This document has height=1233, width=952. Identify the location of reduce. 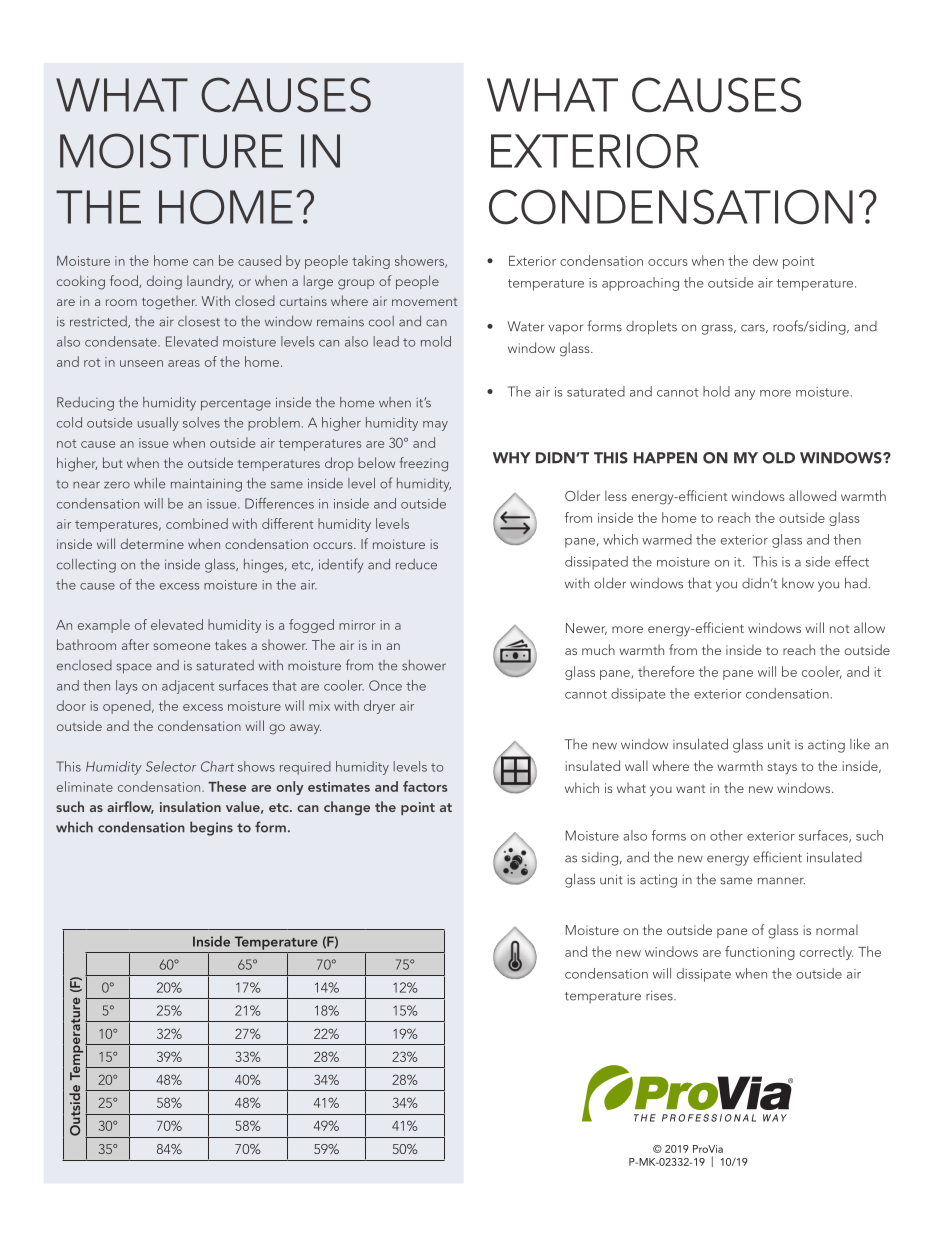
(416, 564).
